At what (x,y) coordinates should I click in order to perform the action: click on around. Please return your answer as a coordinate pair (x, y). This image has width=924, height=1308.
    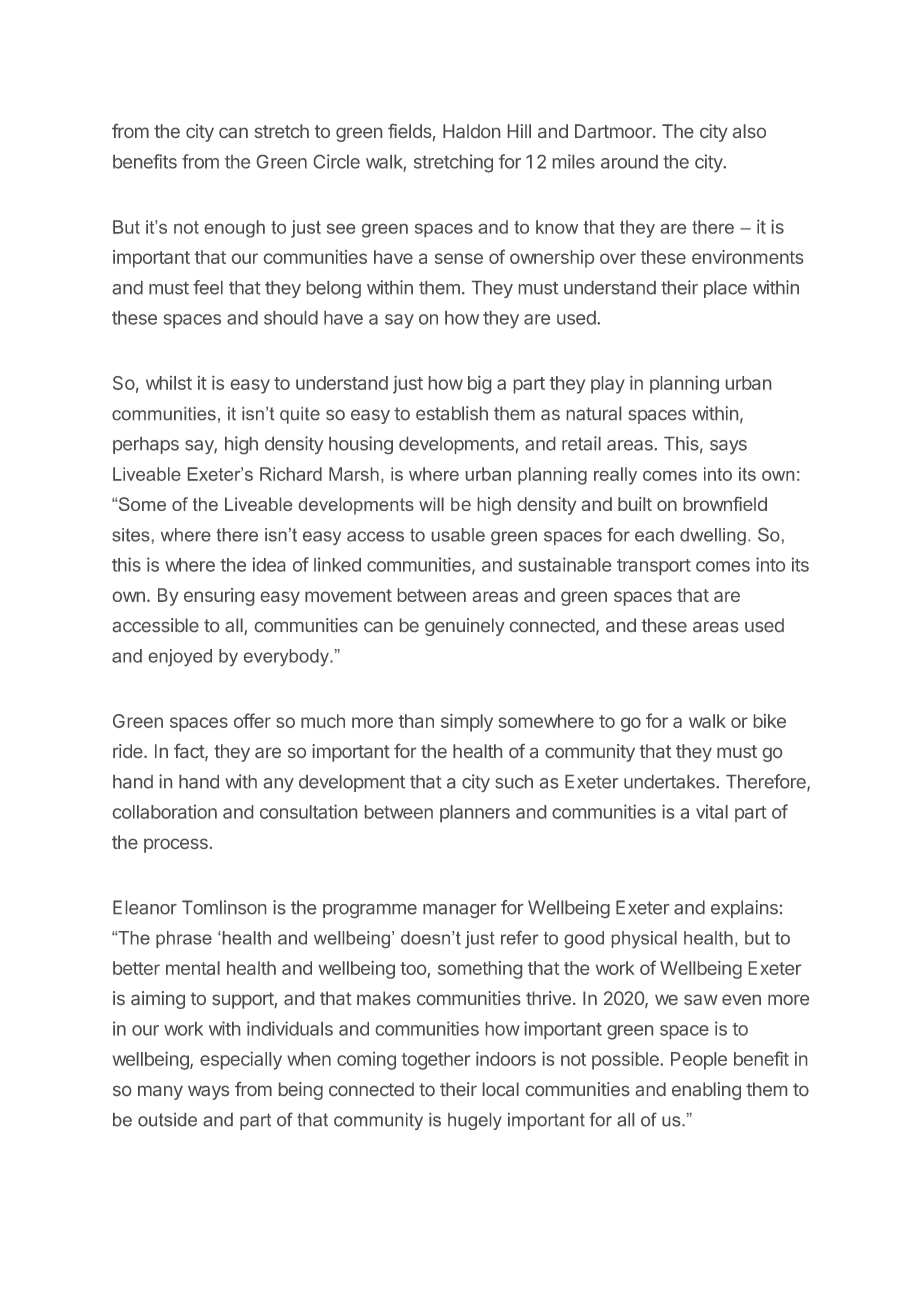
    Looking at the image, I should click on (629, 162).
